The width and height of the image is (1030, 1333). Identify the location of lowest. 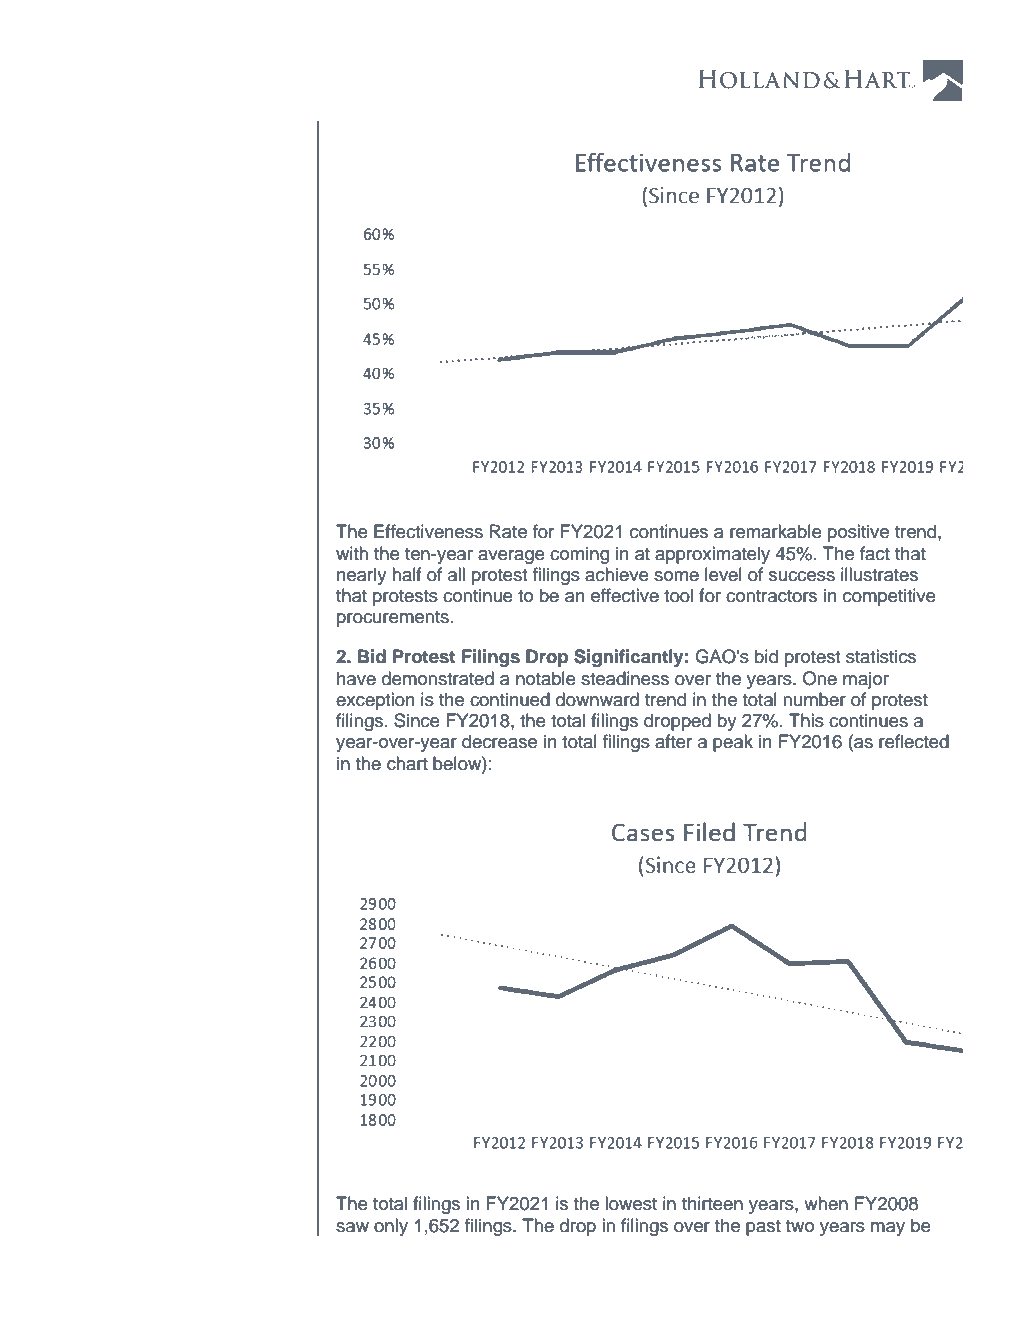
(631, 1203).
